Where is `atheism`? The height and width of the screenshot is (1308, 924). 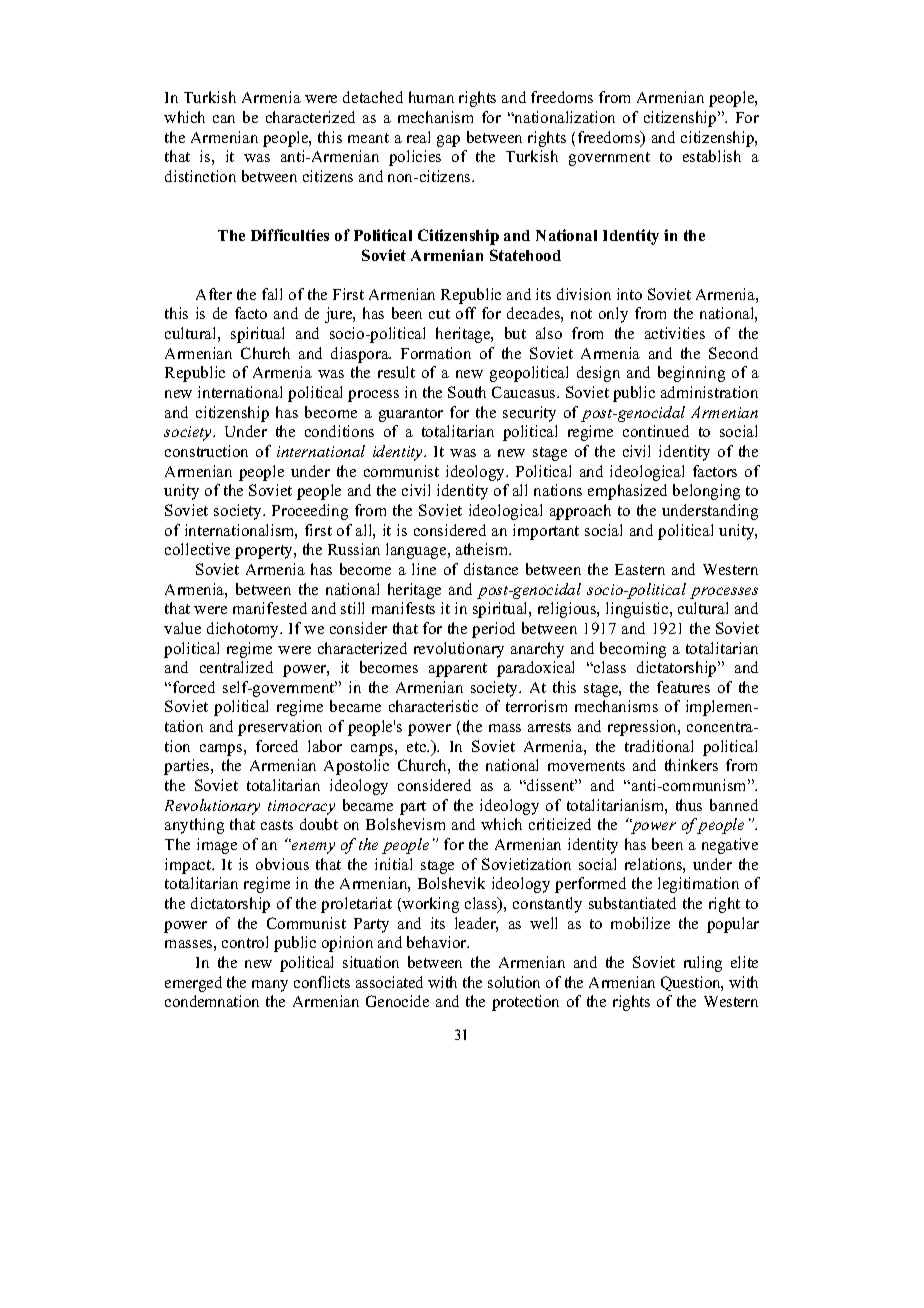 atheism is located at coordinates (483, 549).
